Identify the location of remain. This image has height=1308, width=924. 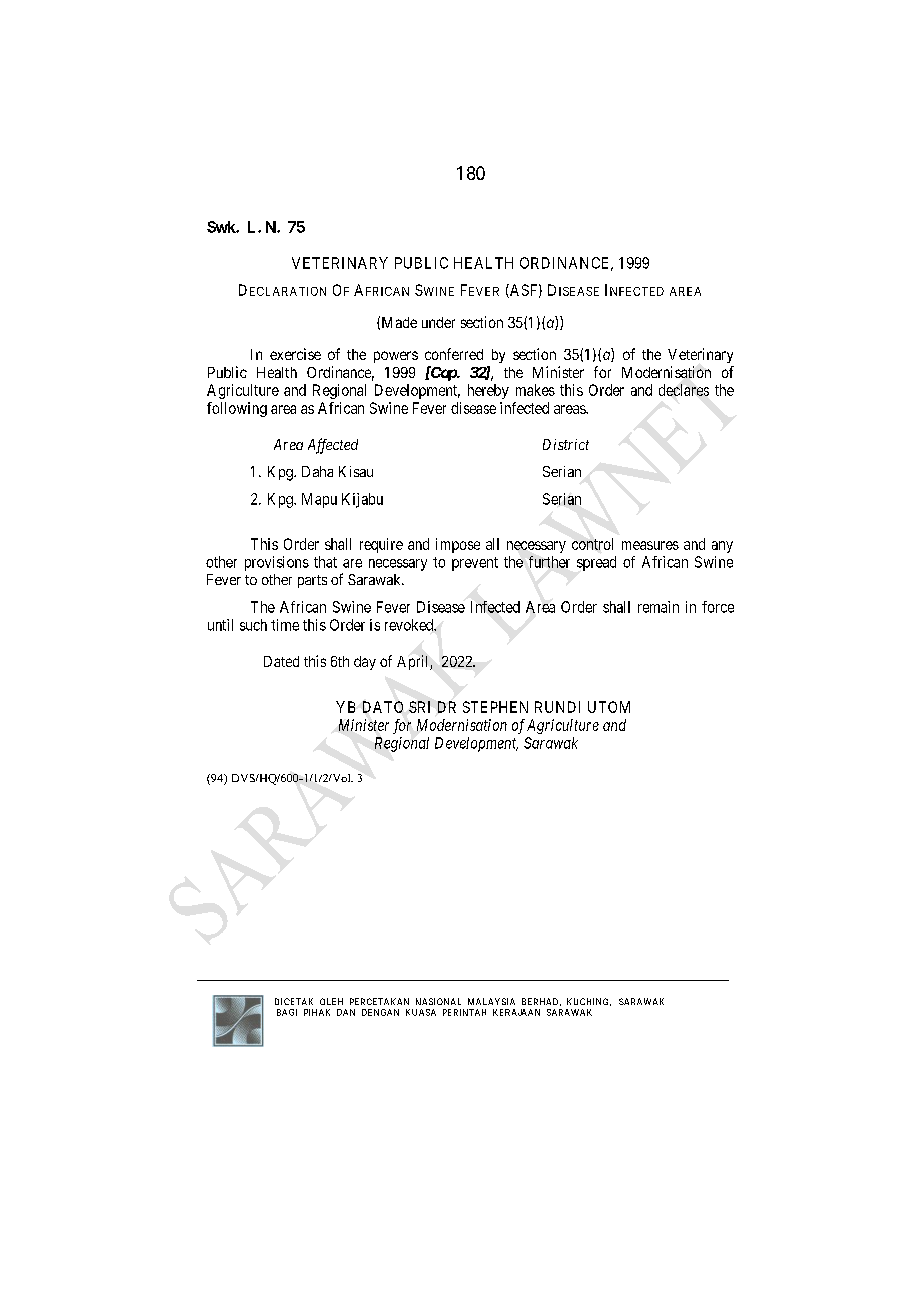
(658, 607).
